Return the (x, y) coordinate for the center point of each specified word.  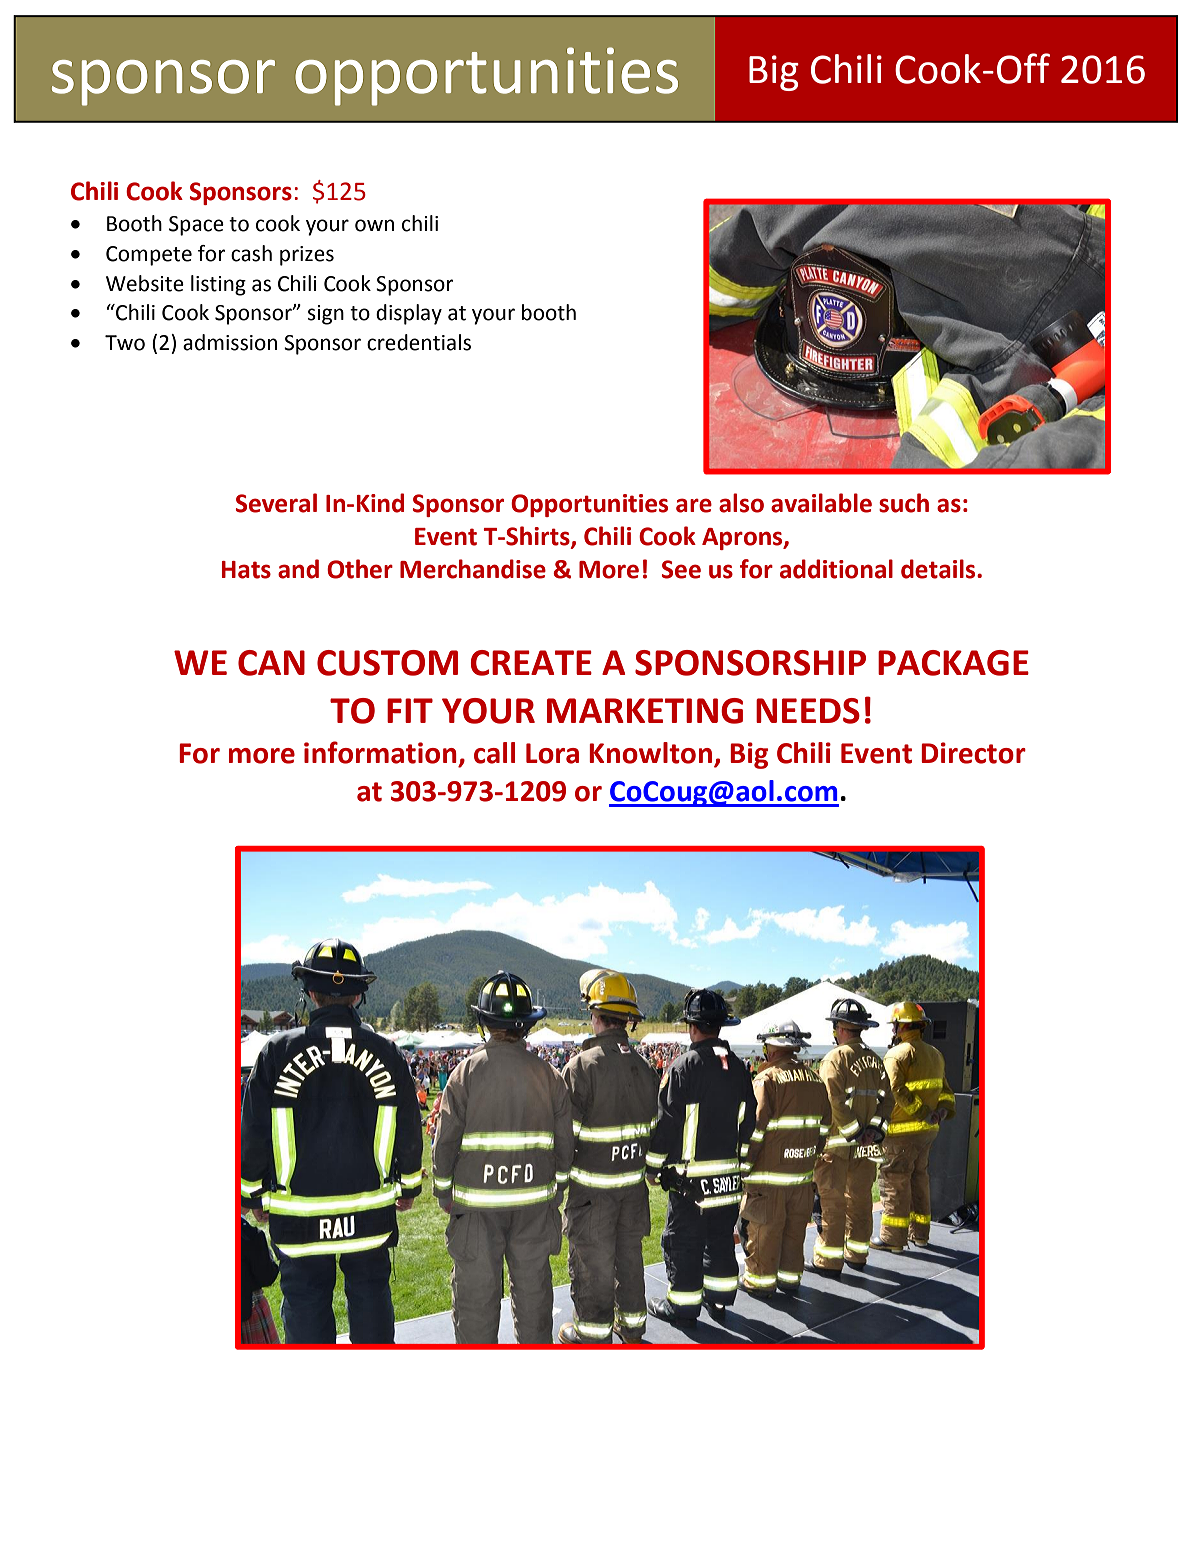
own (374, 225)
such (904, 503)
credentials (419, 342)
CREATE (531, 663)
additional (836, 569)
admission (230, 342)
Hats (246, 570)
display (409, 314)
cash (251, 253)
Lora (552, 753)
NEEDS (808, 711)
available (821, 503)
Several (276, 503)
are (694, 505)
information (380, 752)
